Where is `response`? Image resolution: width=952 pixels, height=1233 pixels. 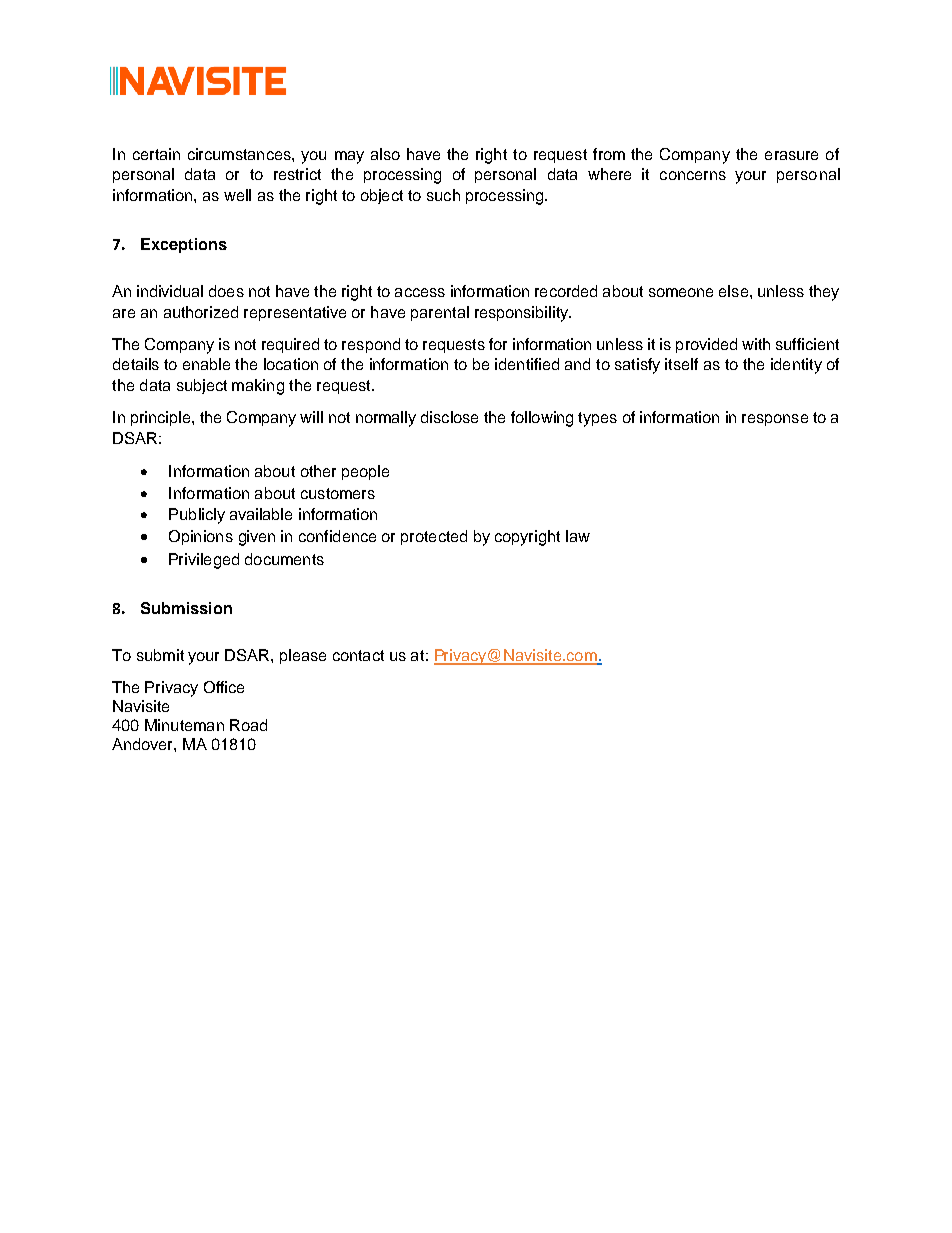 response is located at coordinates (775, 420).
